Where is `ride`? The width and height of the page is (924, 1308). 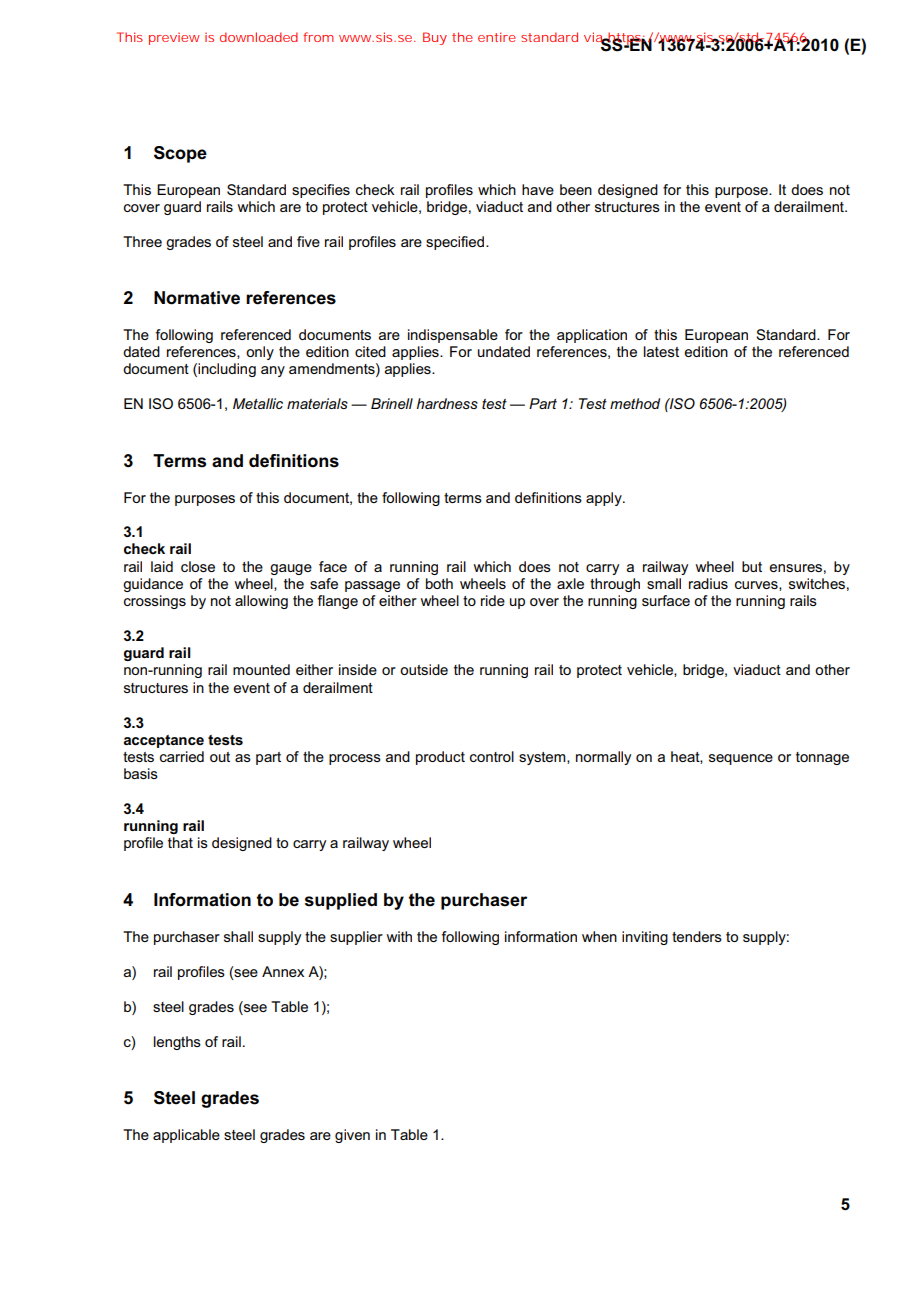
ride is located at coordinates (493, 600).
